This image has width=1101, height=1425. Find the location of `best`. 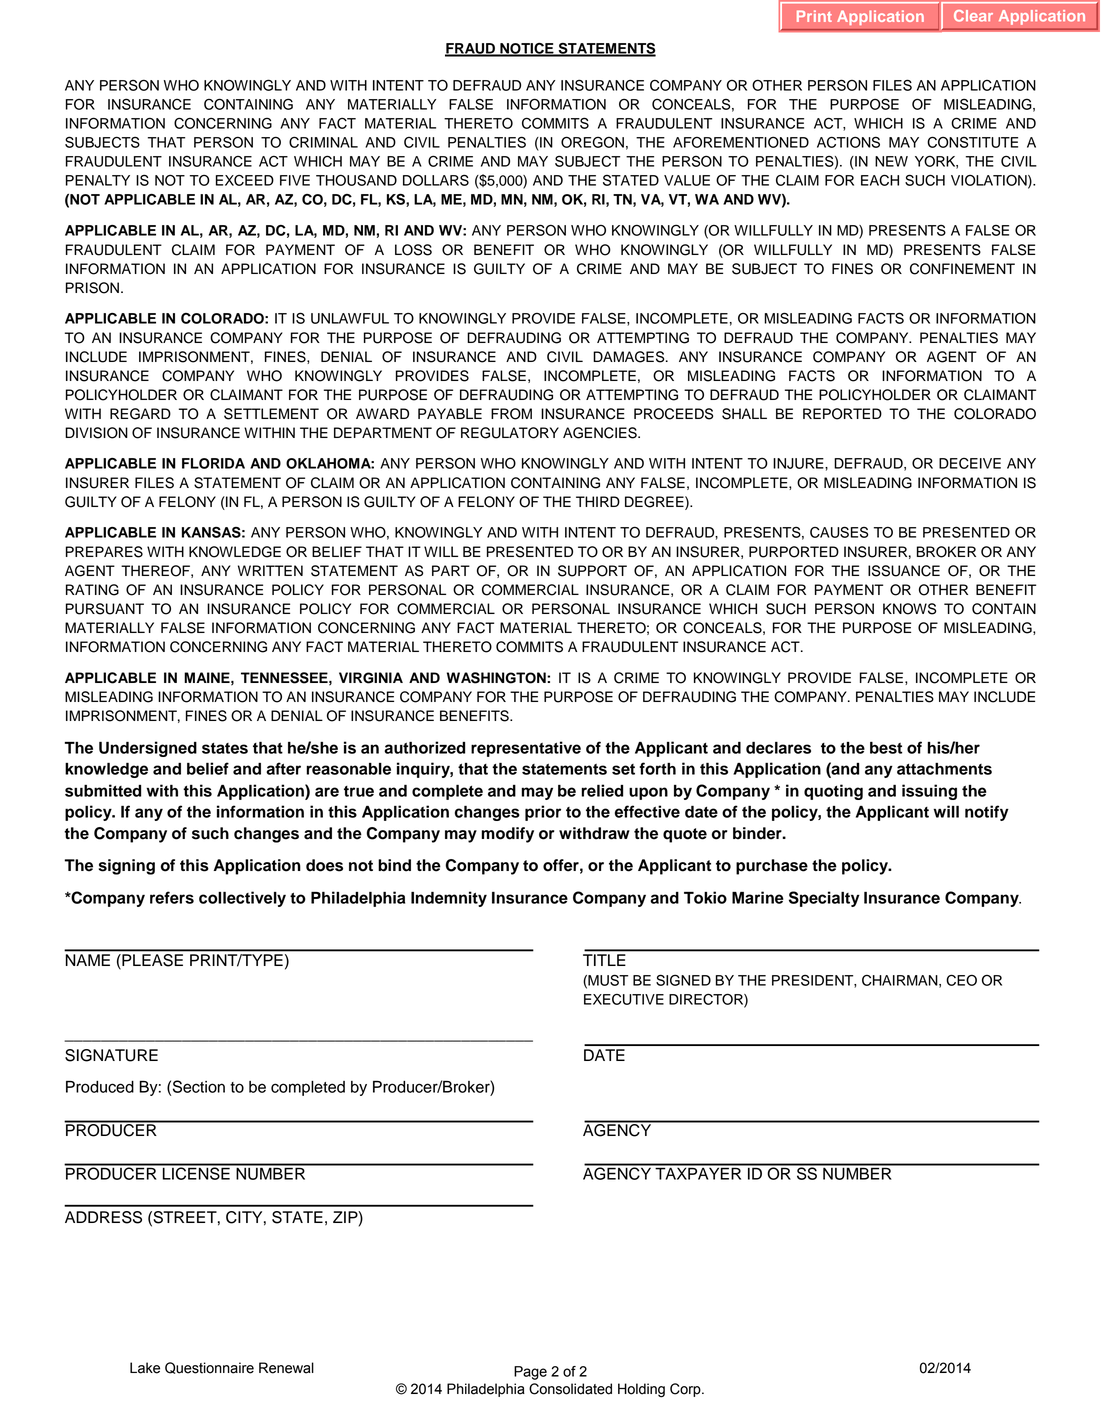

best is located at coordinates (886, 748).
